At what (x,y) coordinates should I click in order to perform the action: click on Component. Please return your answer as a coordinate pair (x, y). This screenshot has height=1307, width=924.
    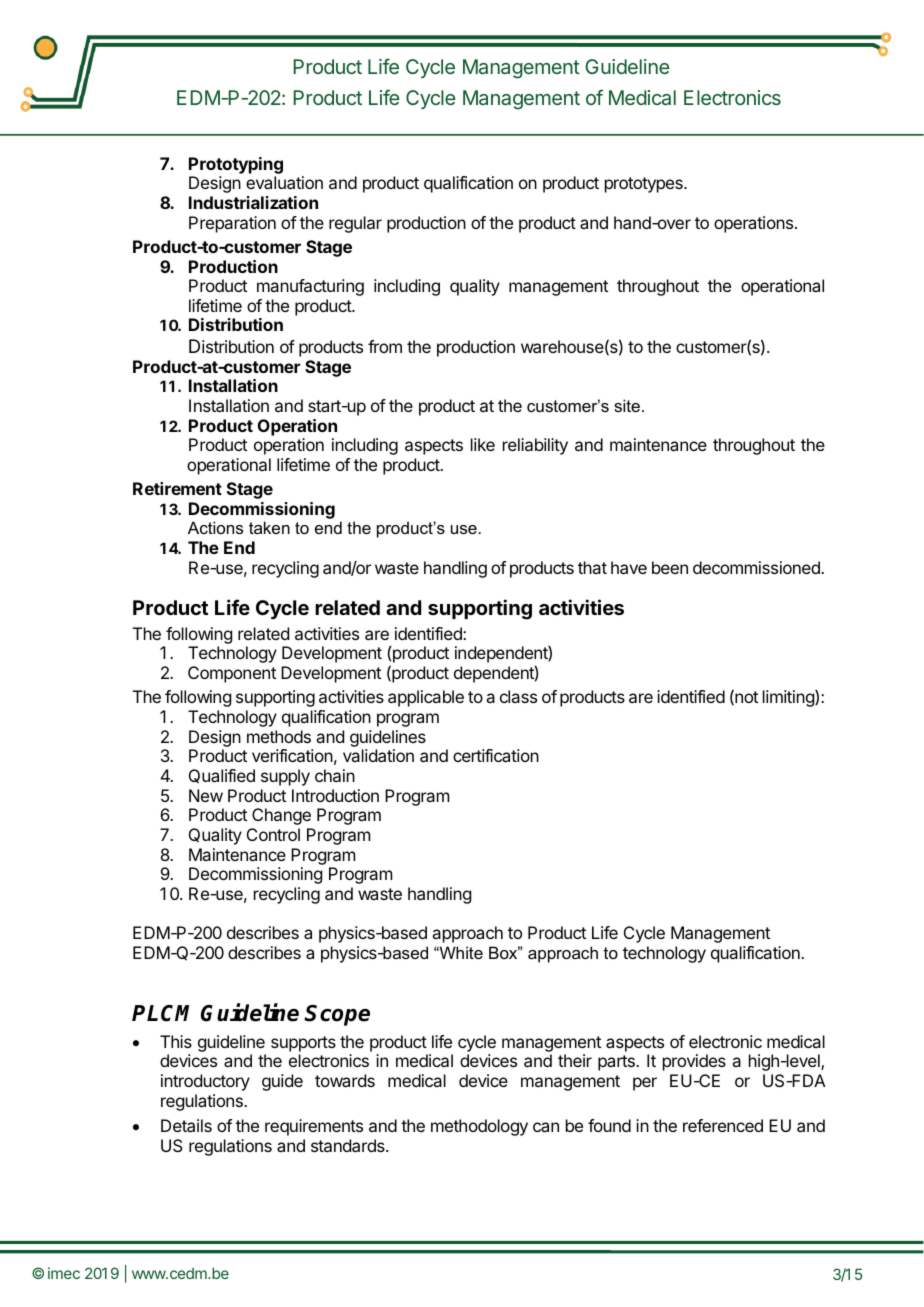
    Looking at the image, I should click on (232, 674).
